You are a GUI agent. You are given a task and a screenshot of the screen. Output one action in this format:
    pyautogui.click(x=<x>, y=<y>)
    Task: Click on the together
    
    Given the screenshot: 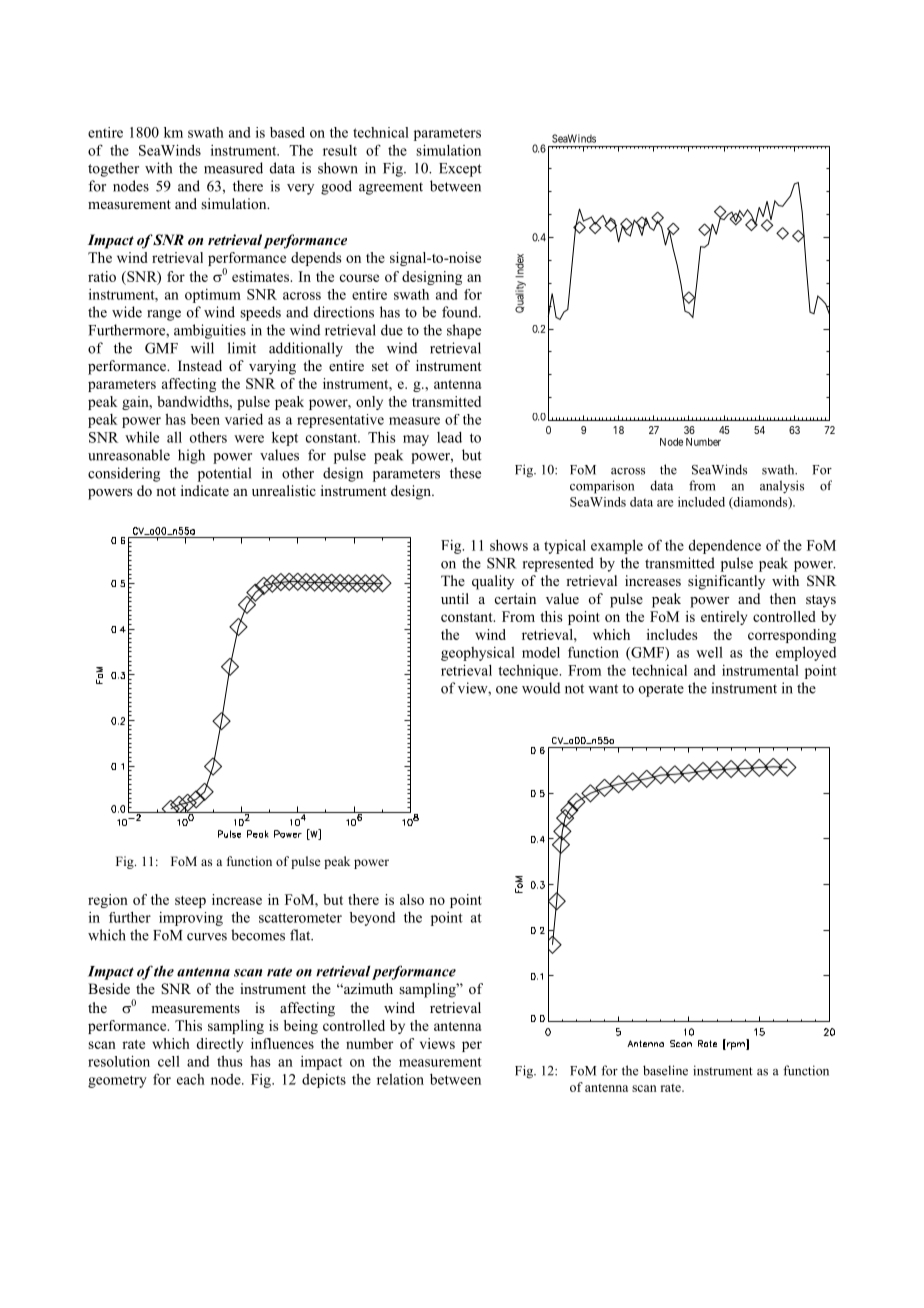 What is the action you would take?
    pyautogui.click(x=113, y=169)
